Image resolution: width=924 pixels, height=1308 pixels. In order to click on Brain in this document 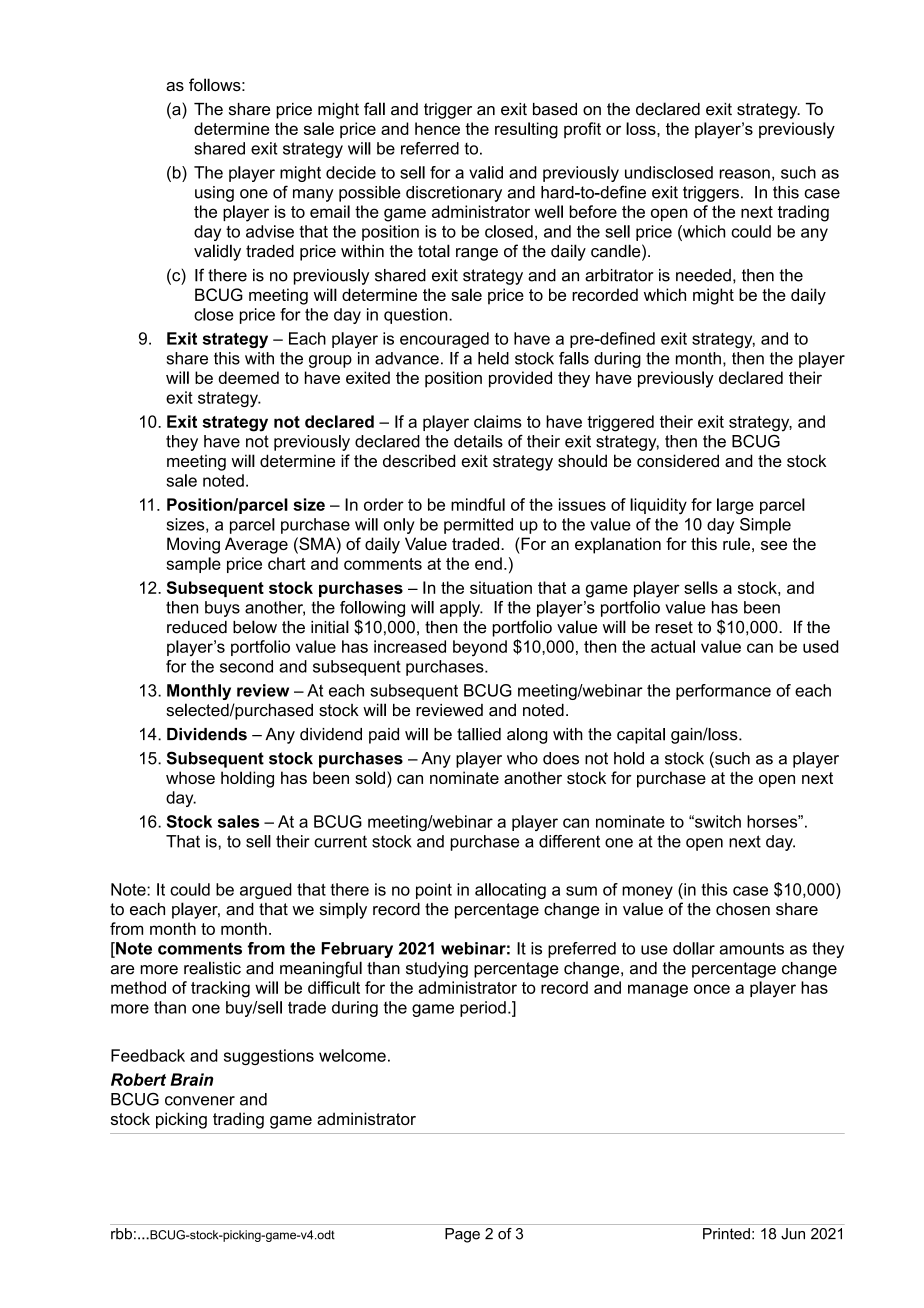, I will do `click(191, 1079)`.
